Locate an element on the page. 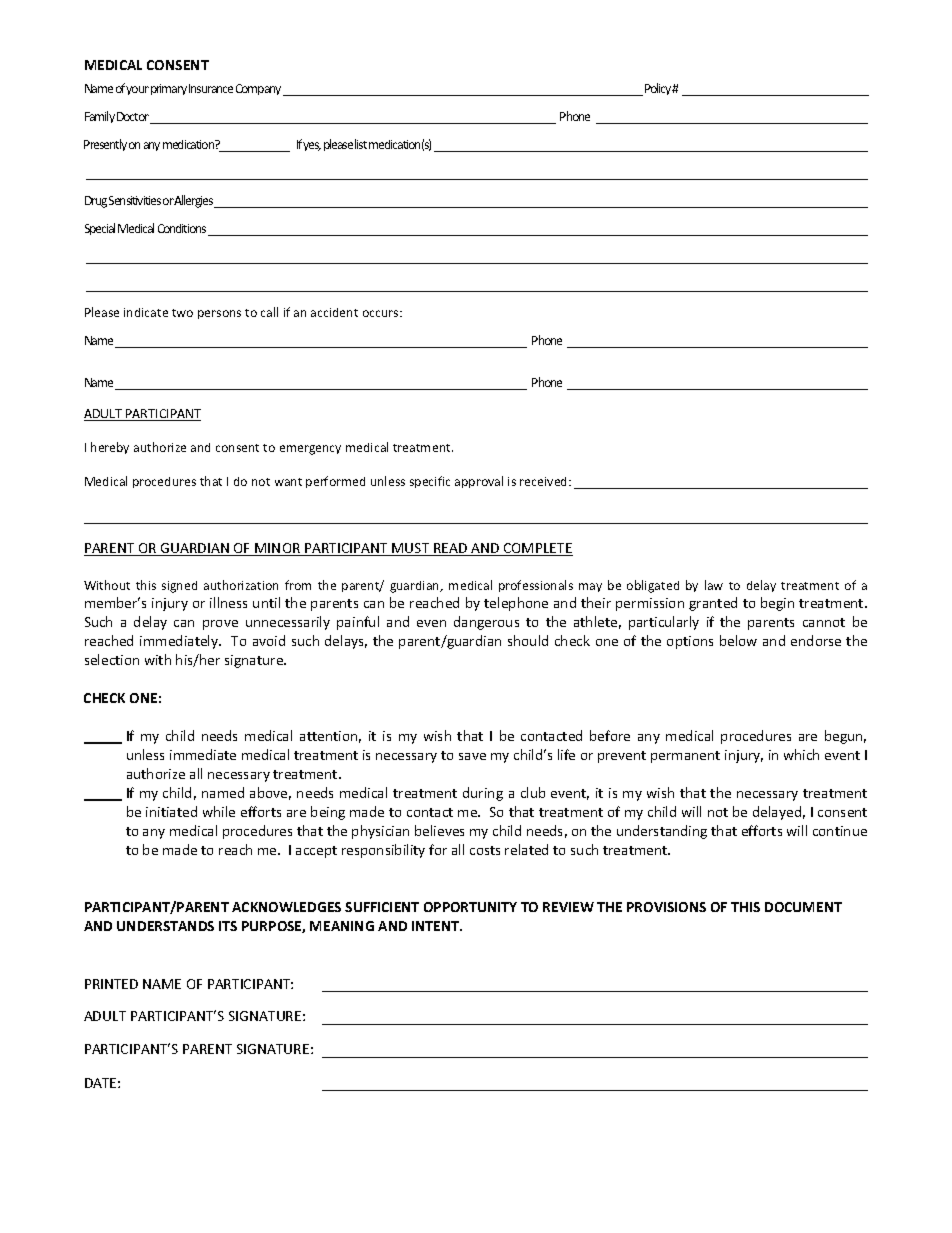  signed is located at coordinates (179, 587).
